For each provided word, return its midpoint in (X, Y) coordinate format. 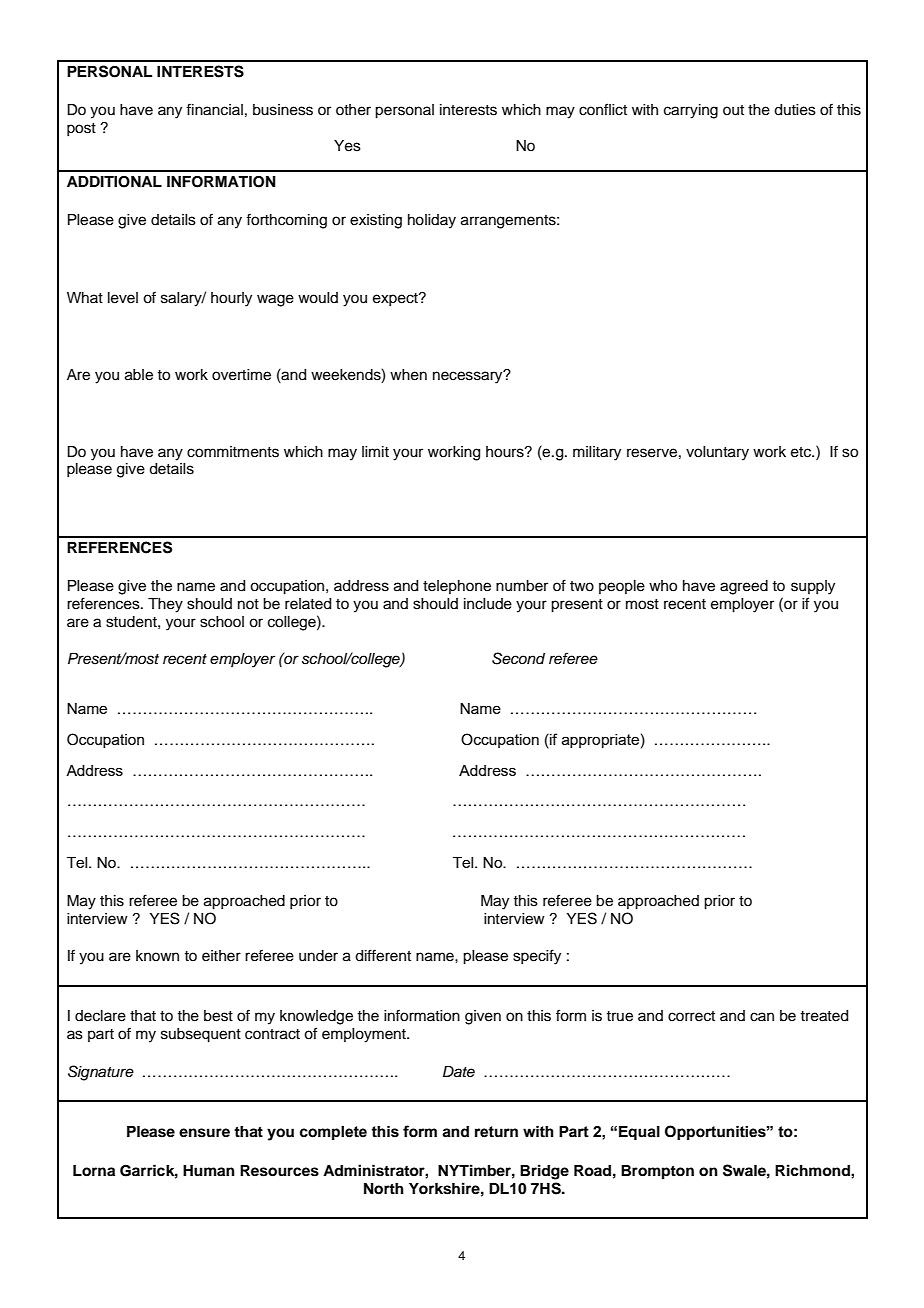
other (353, 110)
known (157, 955)
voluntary (717, 453)
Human (209, 1170)
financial (214, 109)
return (496, 1132)
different (383, 955)
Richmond (813, 1170)
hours (506, 452)
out (733, 110)
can (762, 1017)
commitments (233, 452)
